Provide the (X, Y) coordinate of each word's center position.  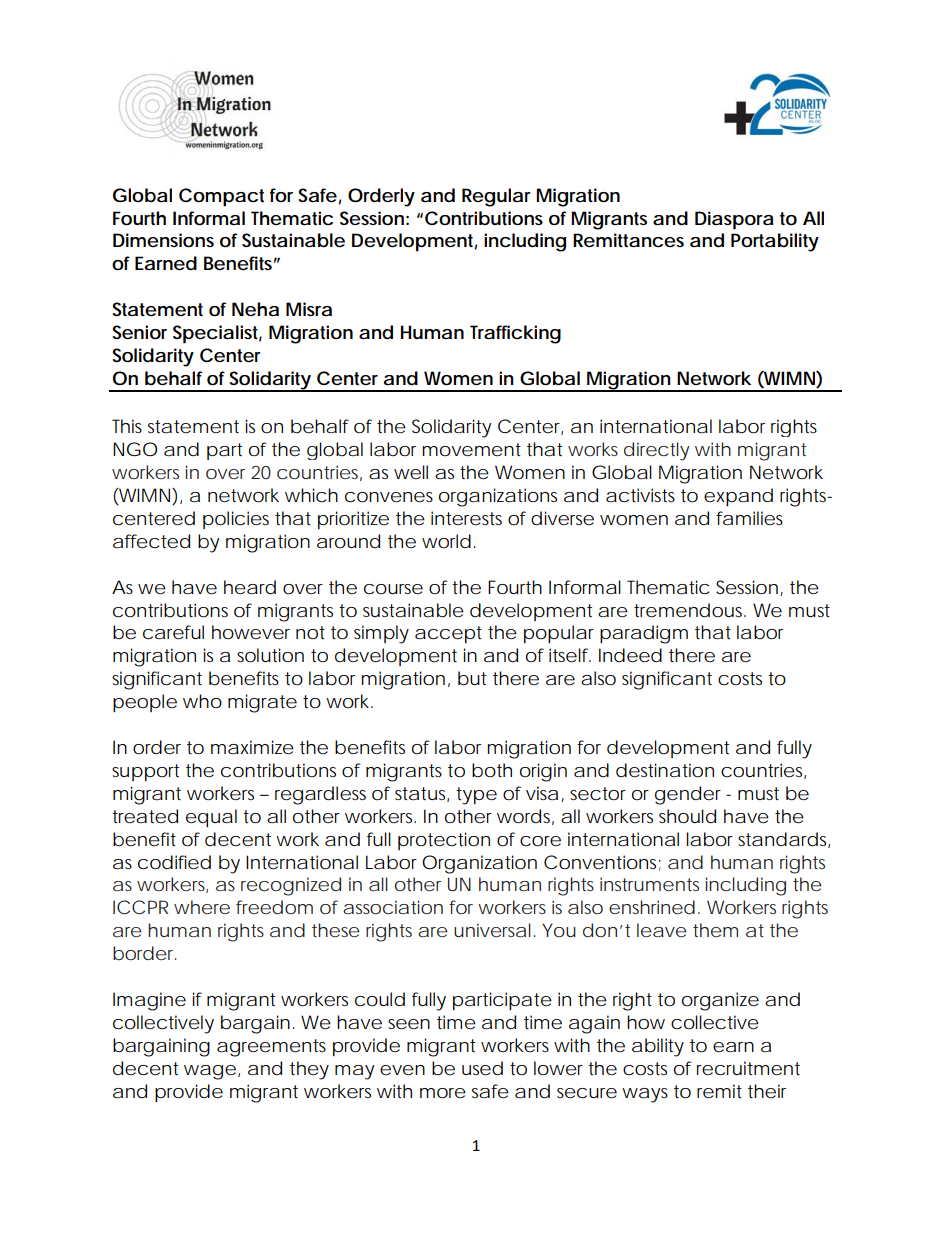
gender (688, 795)
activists (640, 495)
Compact (221, 197)
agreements (271, 1048)
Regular (496, 197)
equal (211, 818)
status (420, 794)
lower (558, 1068)
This (127, 426)
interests (466, 518)
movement (471, 450)
